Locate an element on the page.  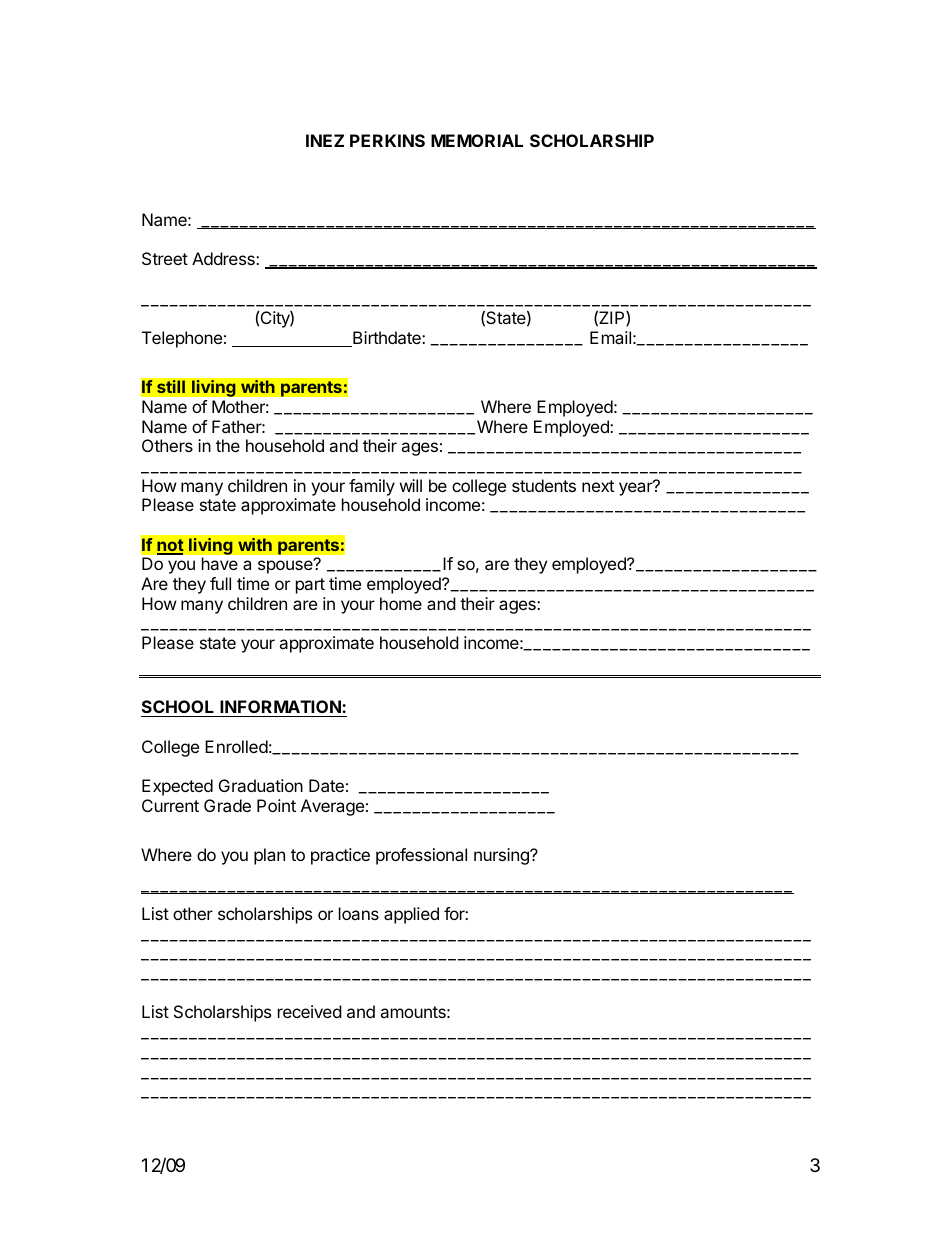
family is located at coordinates (372, 487).
